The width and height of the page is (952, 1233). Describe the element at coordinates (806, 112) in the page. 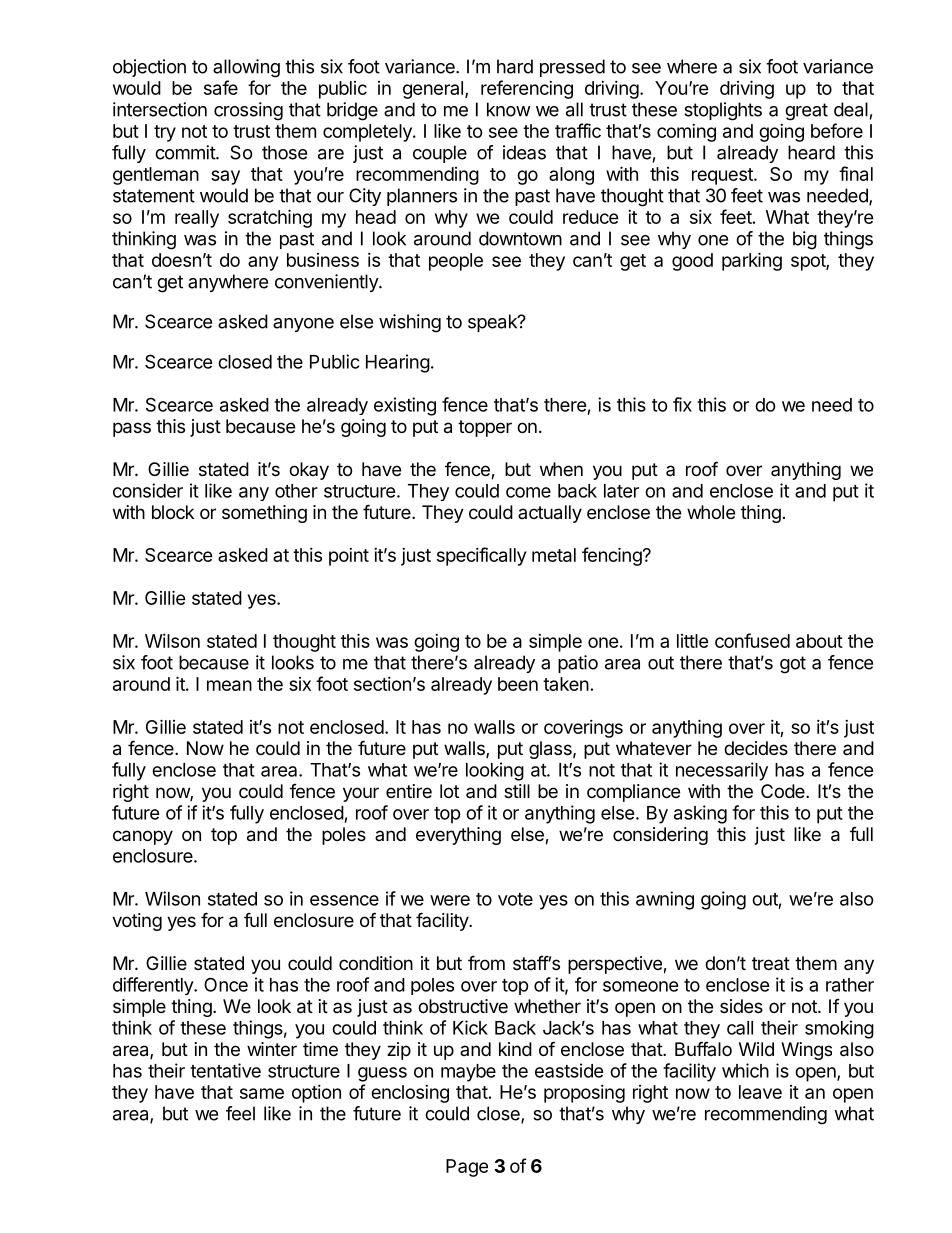

I see `great` at that location.
